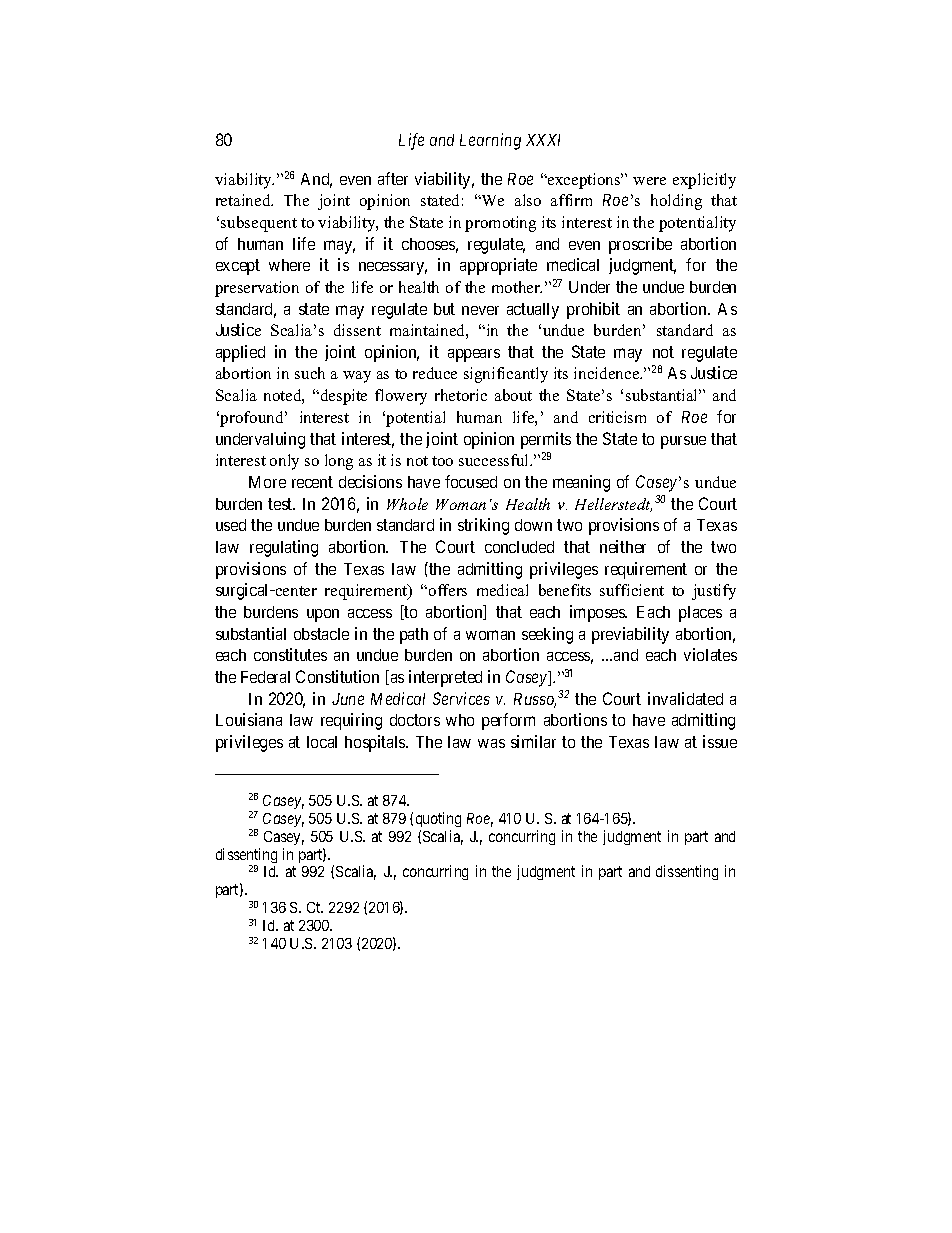 This document has height=1233, width=952. Describe the element at coordinates (290, 654) in the document. I see `constitutes` at that location.
